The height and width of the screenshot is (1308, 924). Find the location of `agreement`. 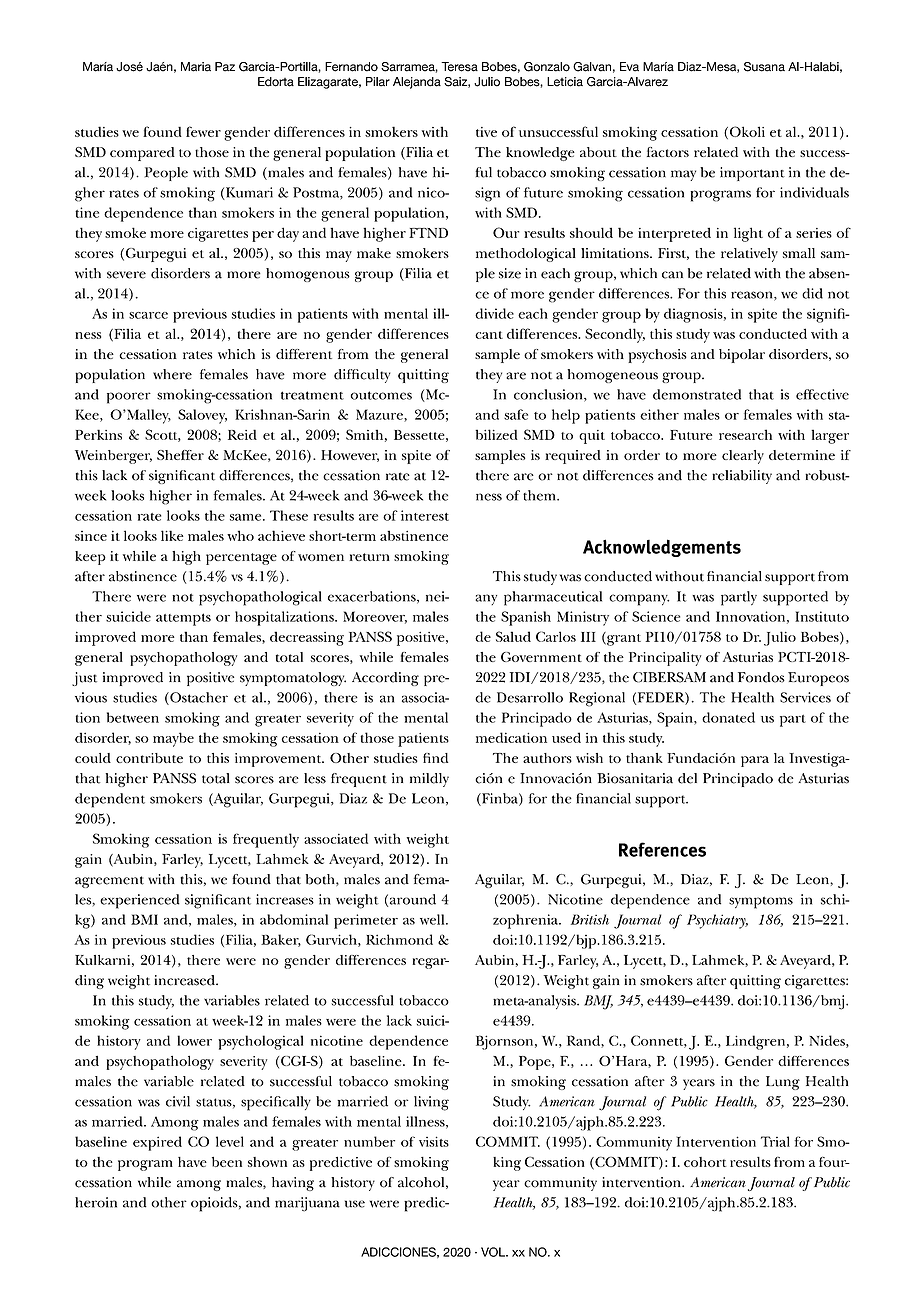

agreement is located at coordinates (109, 882).
